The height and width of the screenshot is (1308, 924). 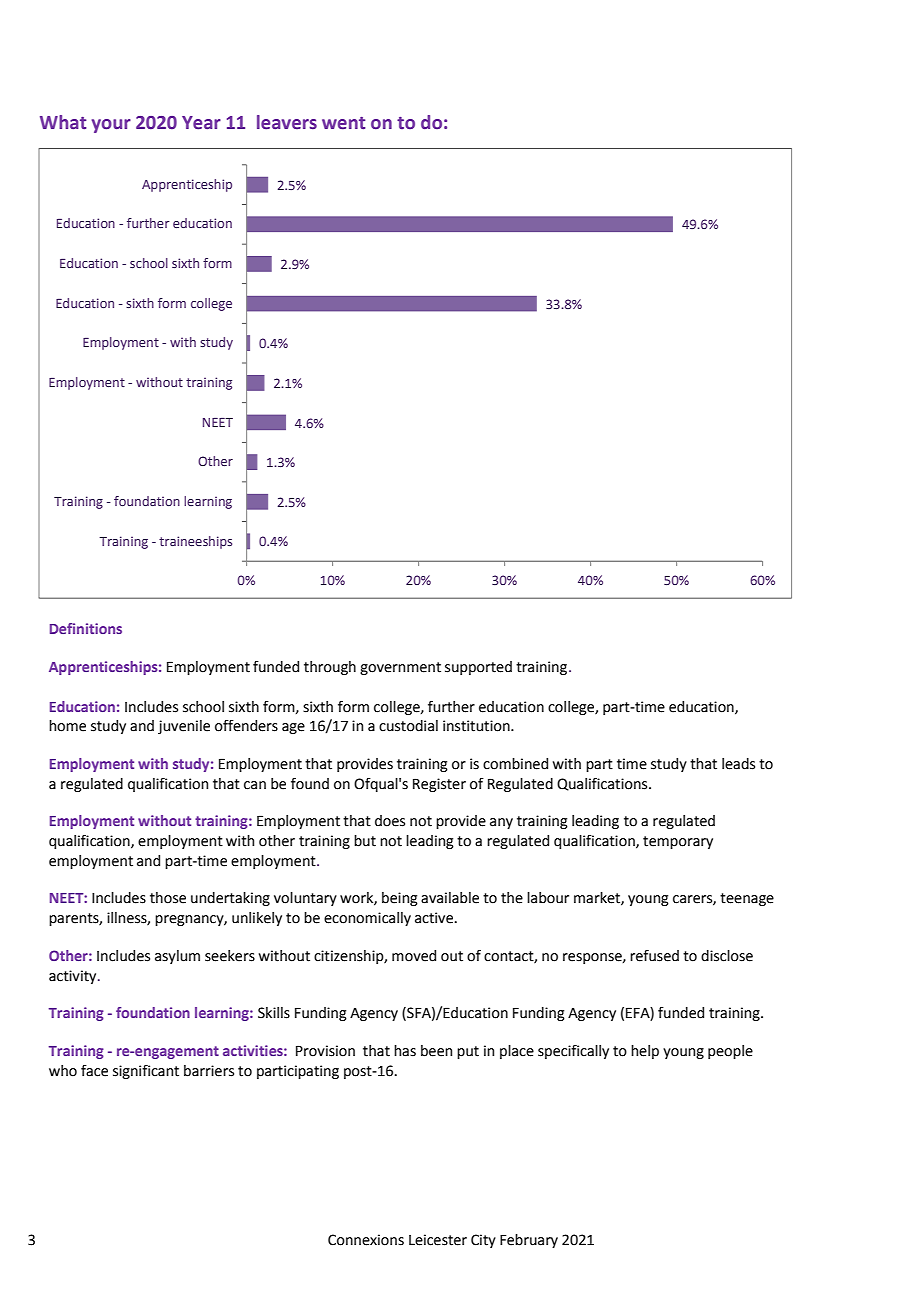 What do you see at coordinates (86, 628) in the screenshot?
I see `Definitions` at bounding box center [86, 628].
